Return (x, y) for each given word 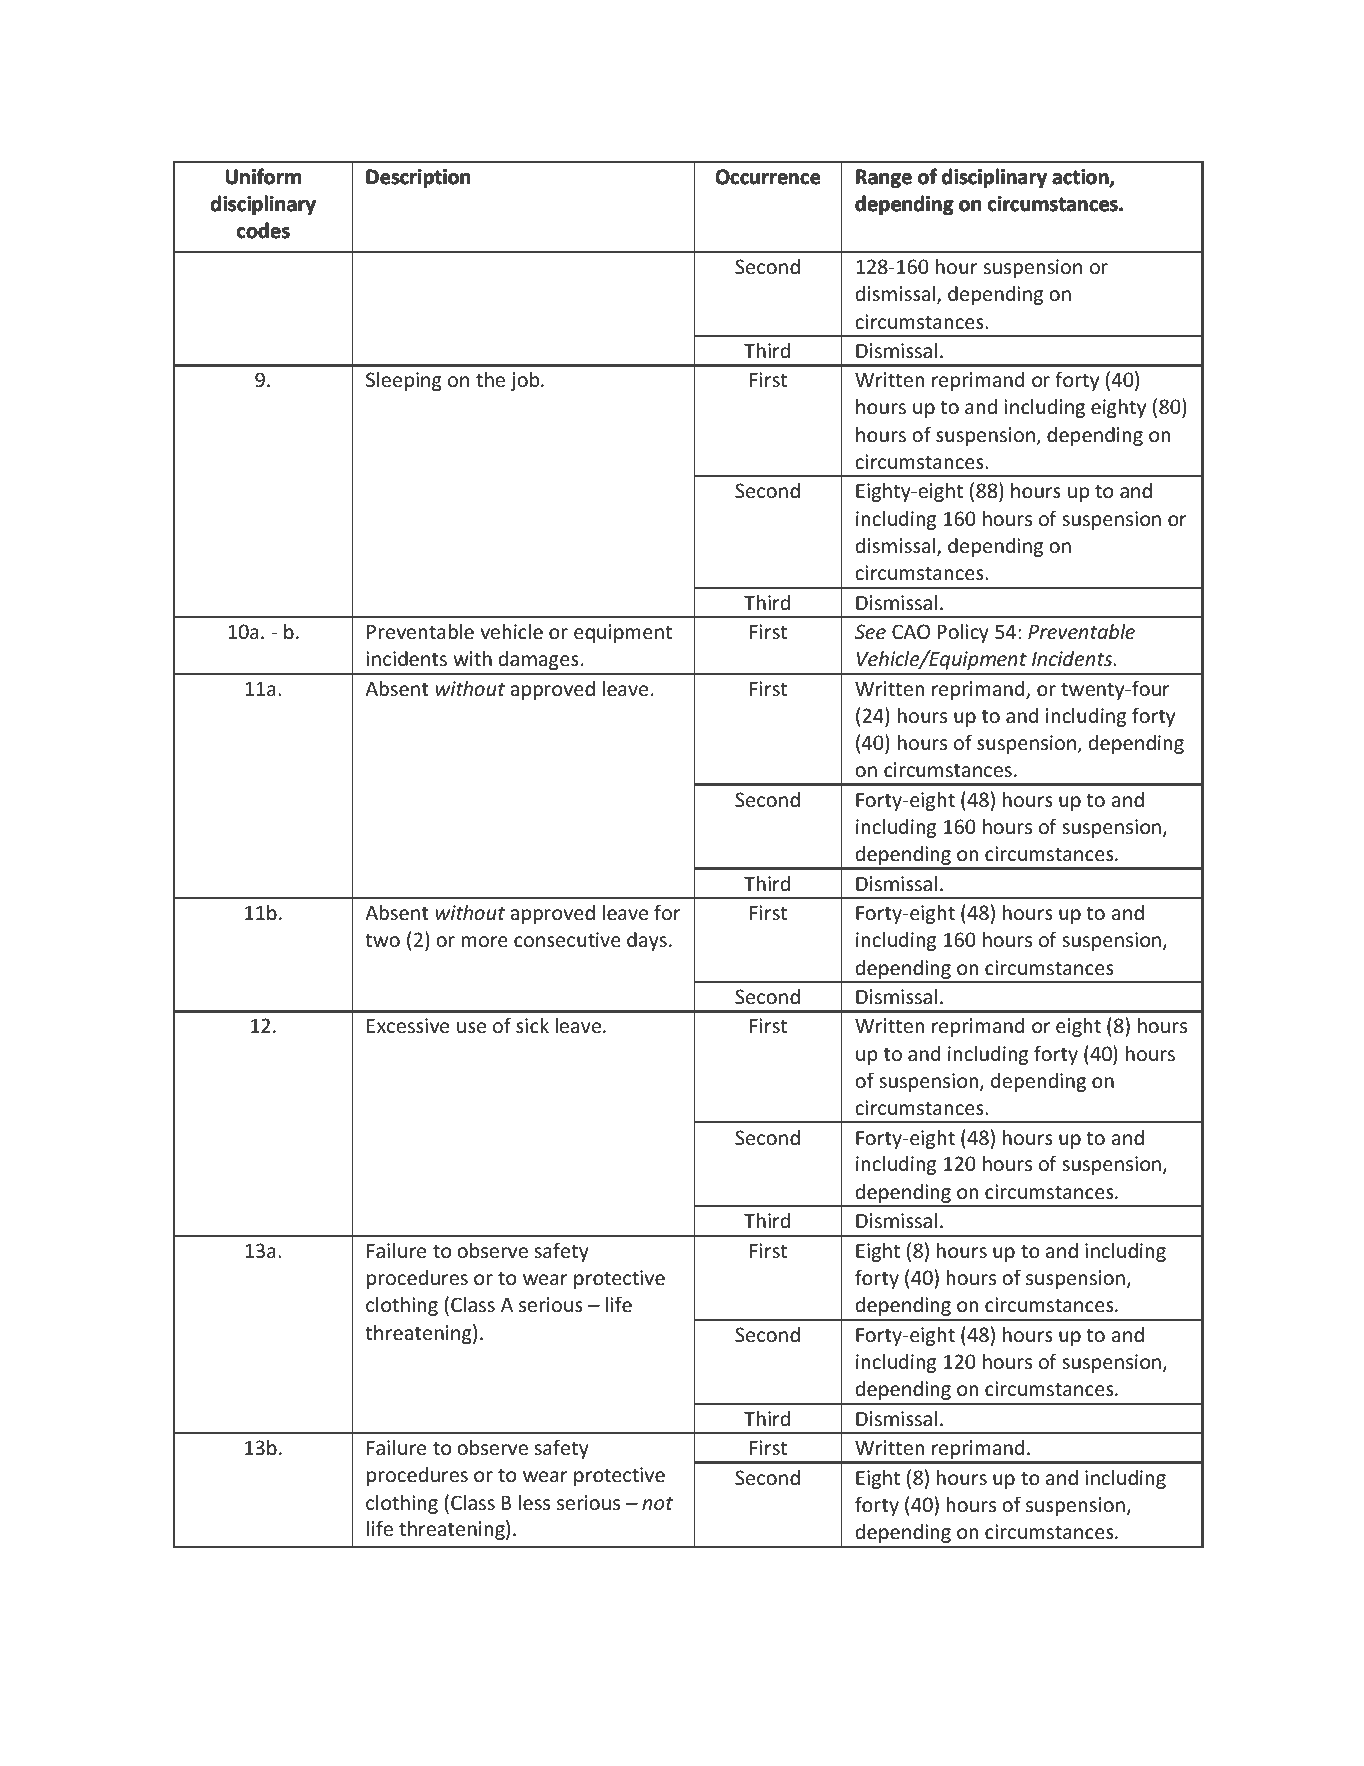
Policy (963, 633)
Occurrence (768, 176)
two (382, 940)
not (657, 1503)
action (1082, 178)
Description (418, 178)
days (647, 941)
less (534, 1502)
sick (532, 1025)
